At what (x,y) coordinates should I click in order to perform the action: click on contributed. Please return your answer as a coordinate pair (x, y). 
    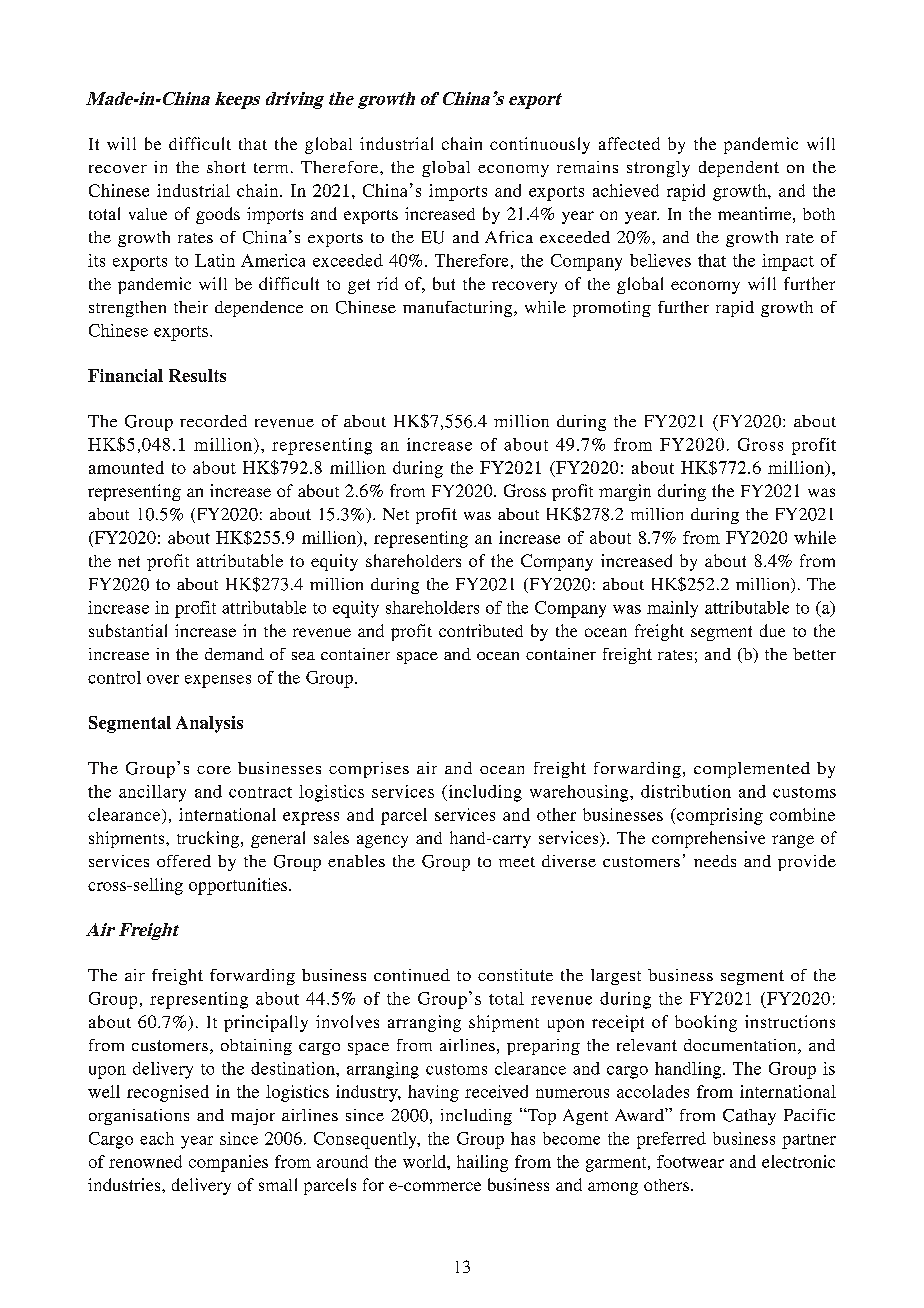
    Looking at the image, I should click on (481, 630).
